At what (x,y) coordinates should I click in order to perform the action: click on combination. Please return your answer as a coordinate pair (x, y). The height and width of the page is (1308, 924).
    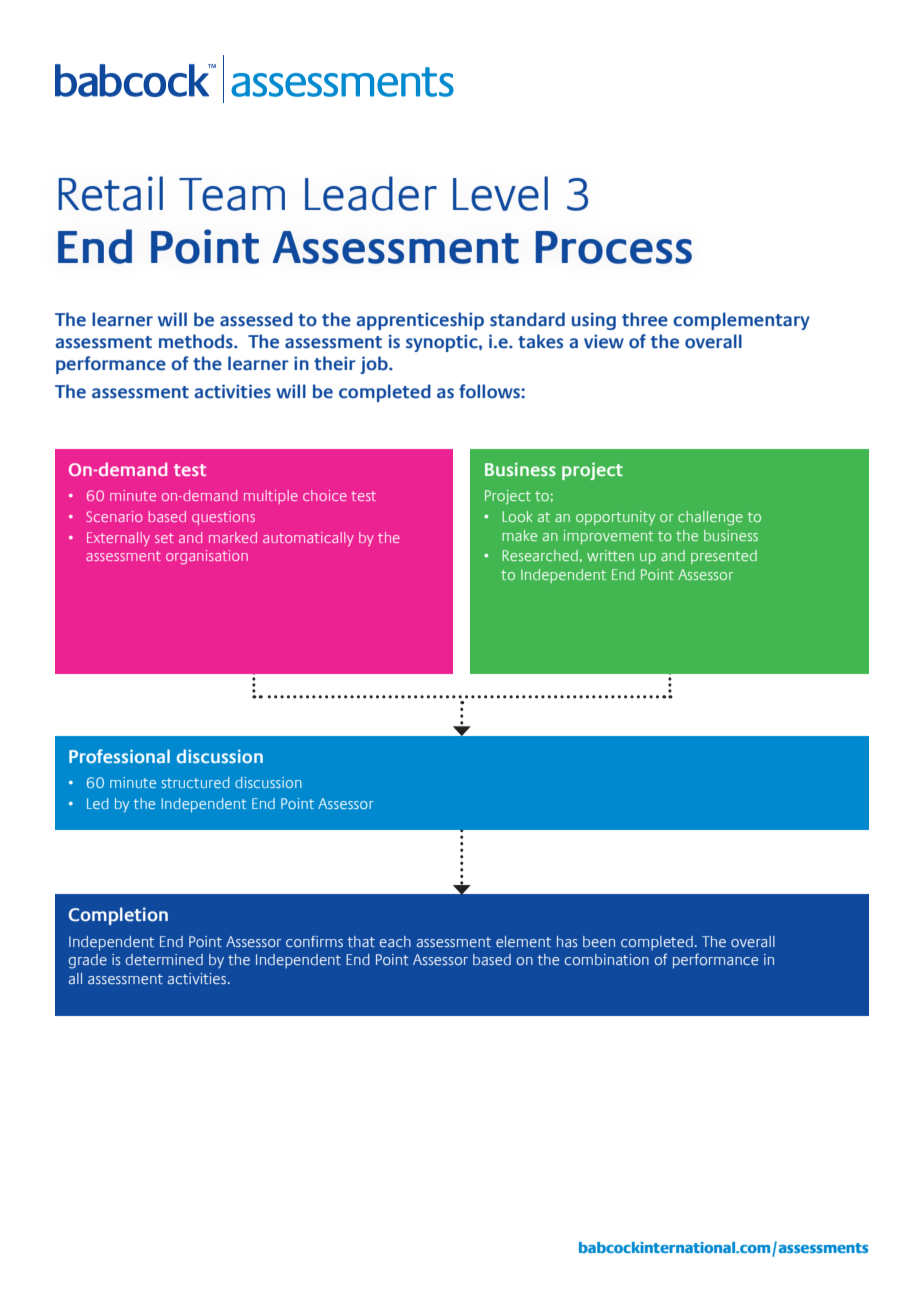
    Looking at the image, I should click on (607, 959).
